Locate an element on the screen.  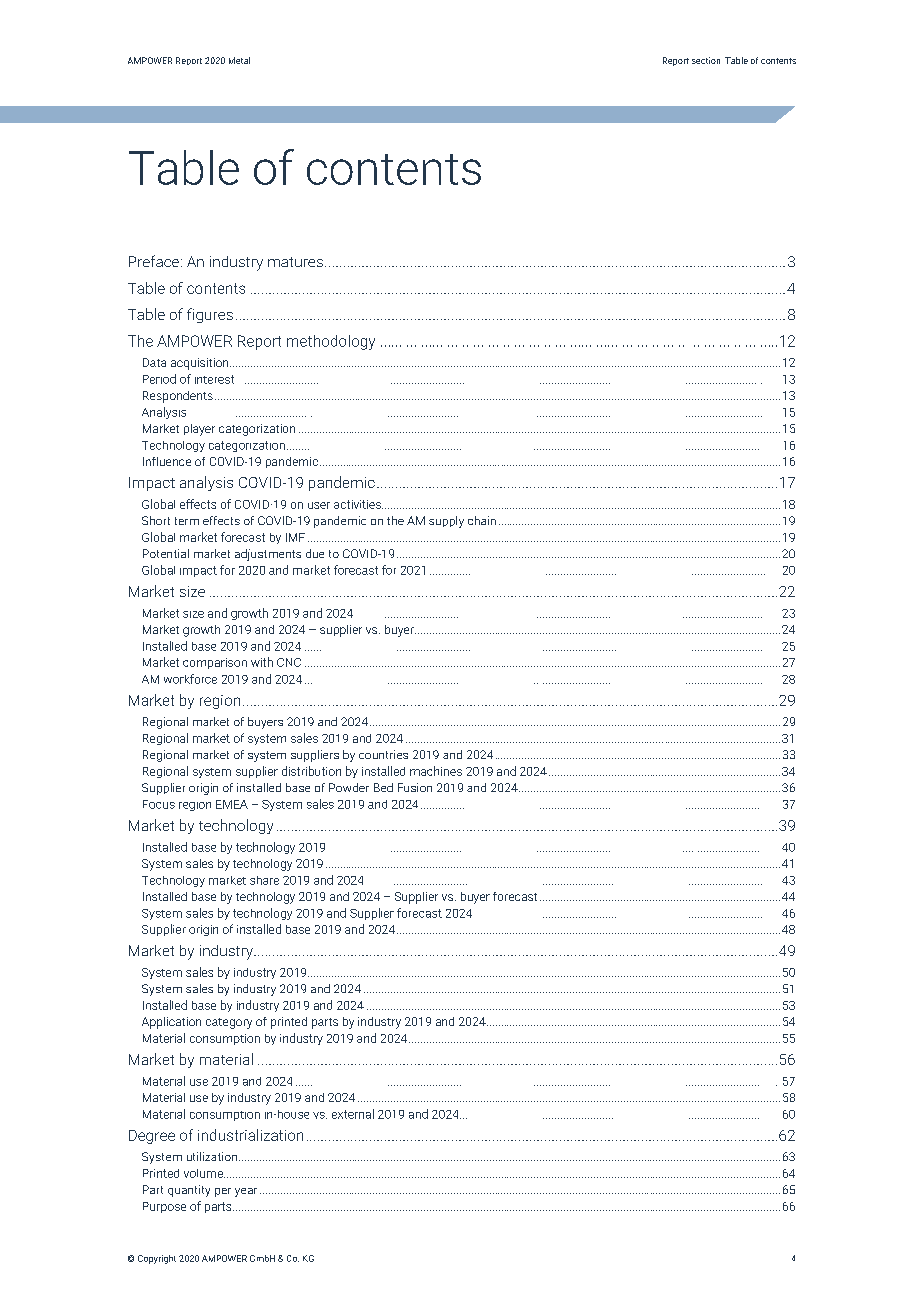
Bed is located at coordinates (383, 787).
